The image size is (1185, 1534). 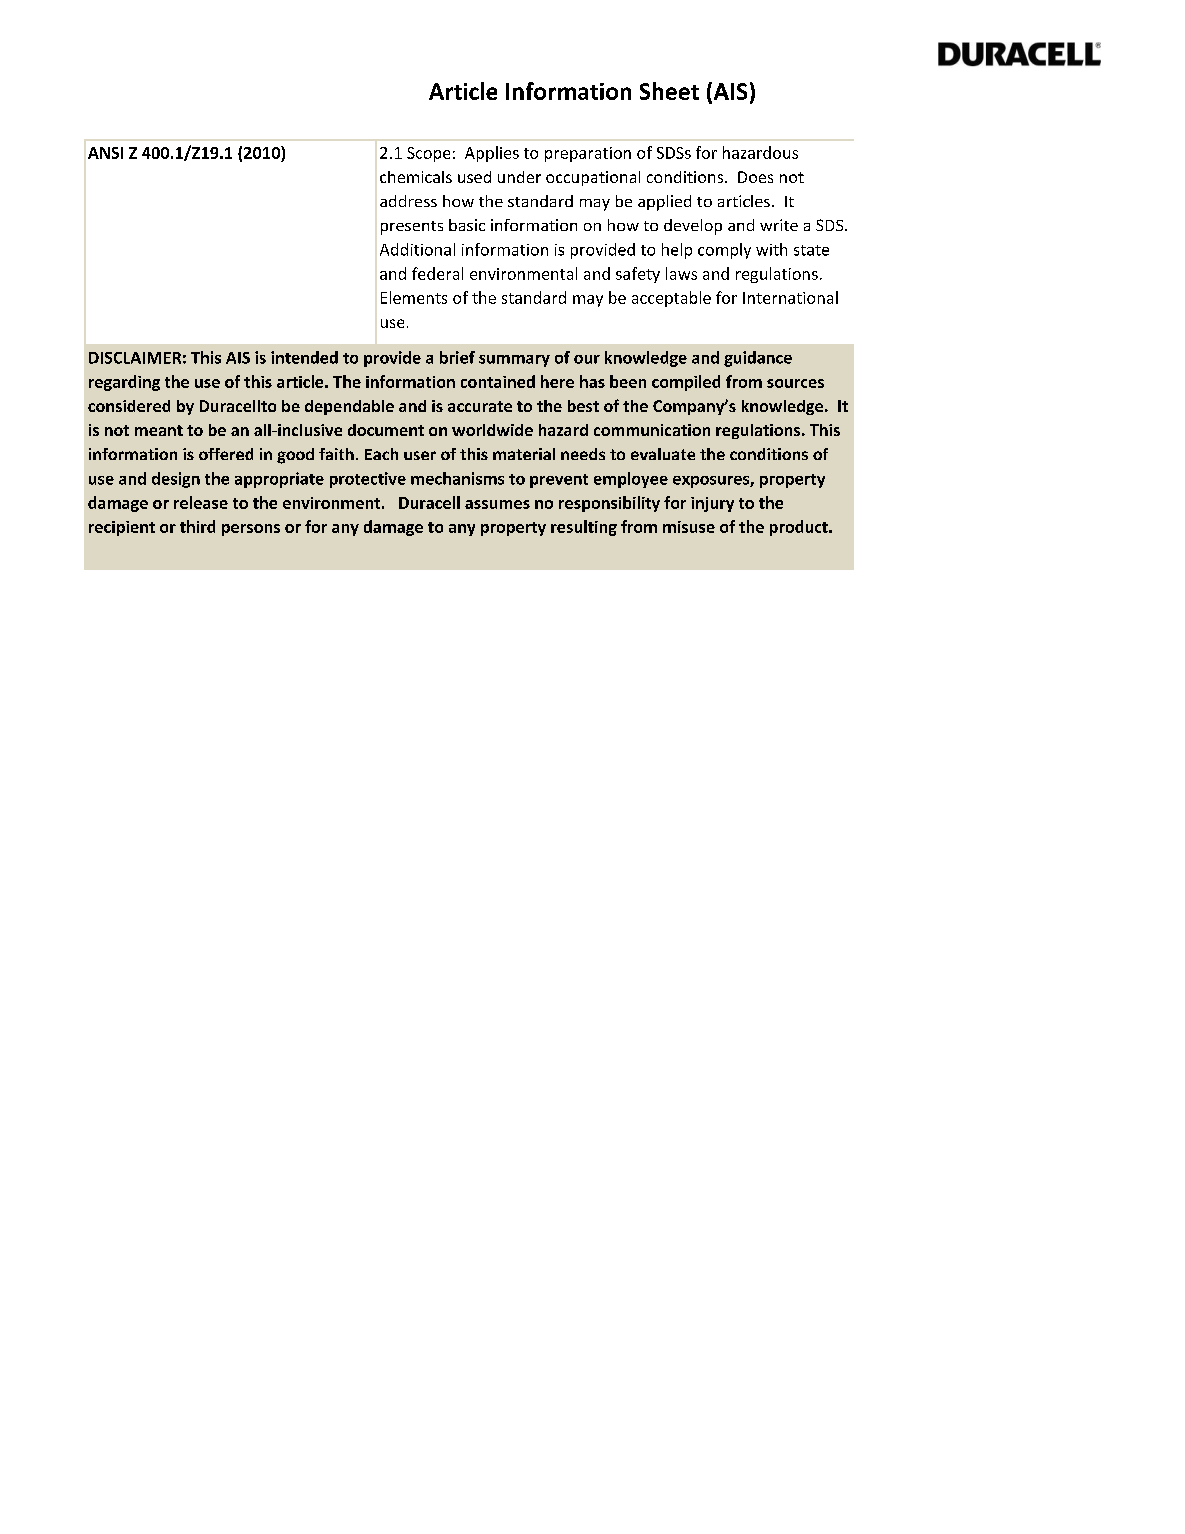 What do you see at coordinates (197, 526) in the page?
I see `third` at bounding box center [197, 526].
